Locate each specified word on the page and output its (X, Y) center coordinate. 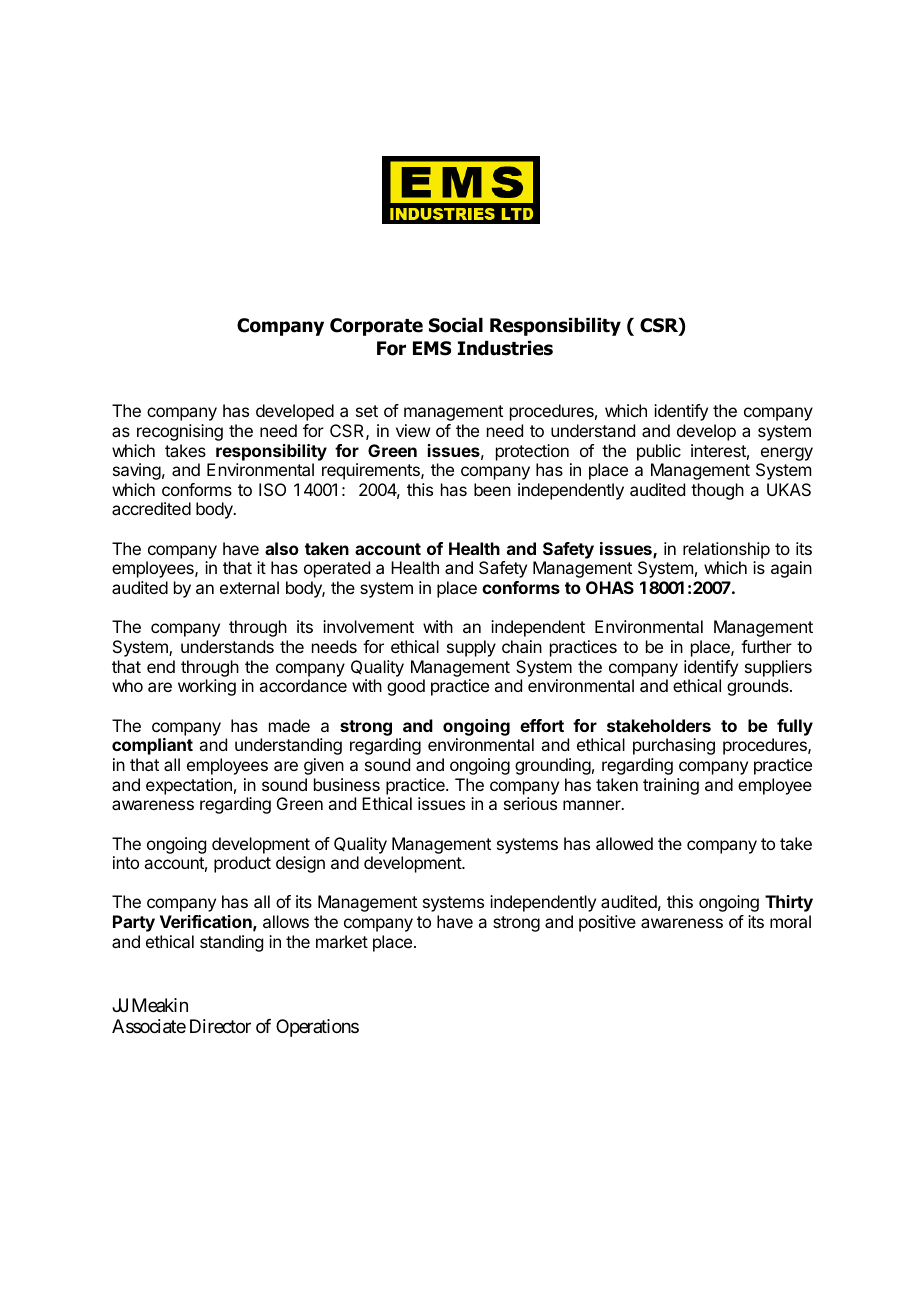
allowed (624, 843)
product (242, 864)
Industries (505, 348)
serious (530, 803)
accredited (151, 508)
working (207, 687)
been (492, 489)
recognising (180, 432)
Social (456, 325)
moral (790, 921)
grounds (759, 687)
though (717, 491)
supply (471, 648)
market (342, 941)
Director (220, 1026)
